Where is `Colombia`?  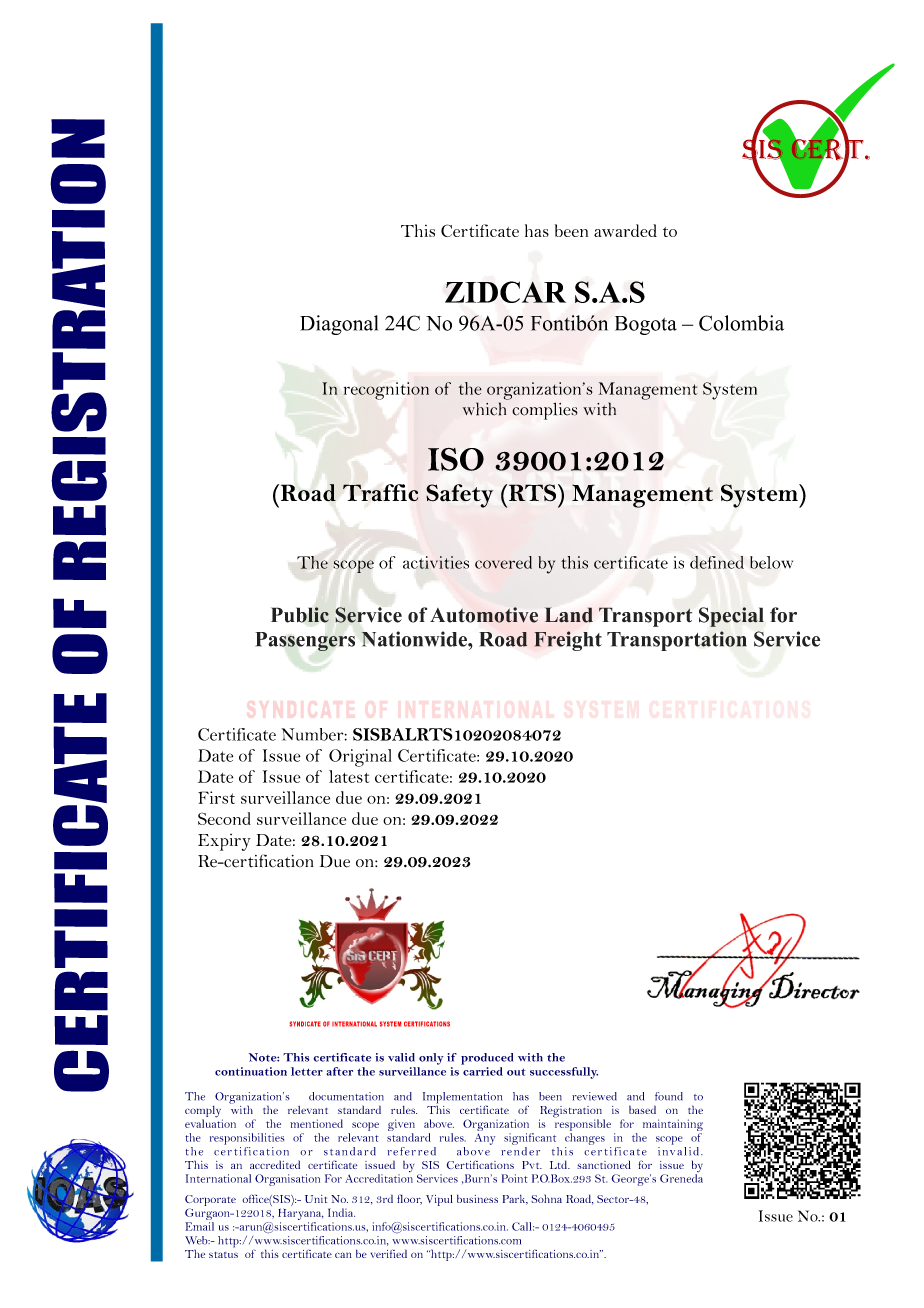
Colombia is located at coordinates (741, 323).
